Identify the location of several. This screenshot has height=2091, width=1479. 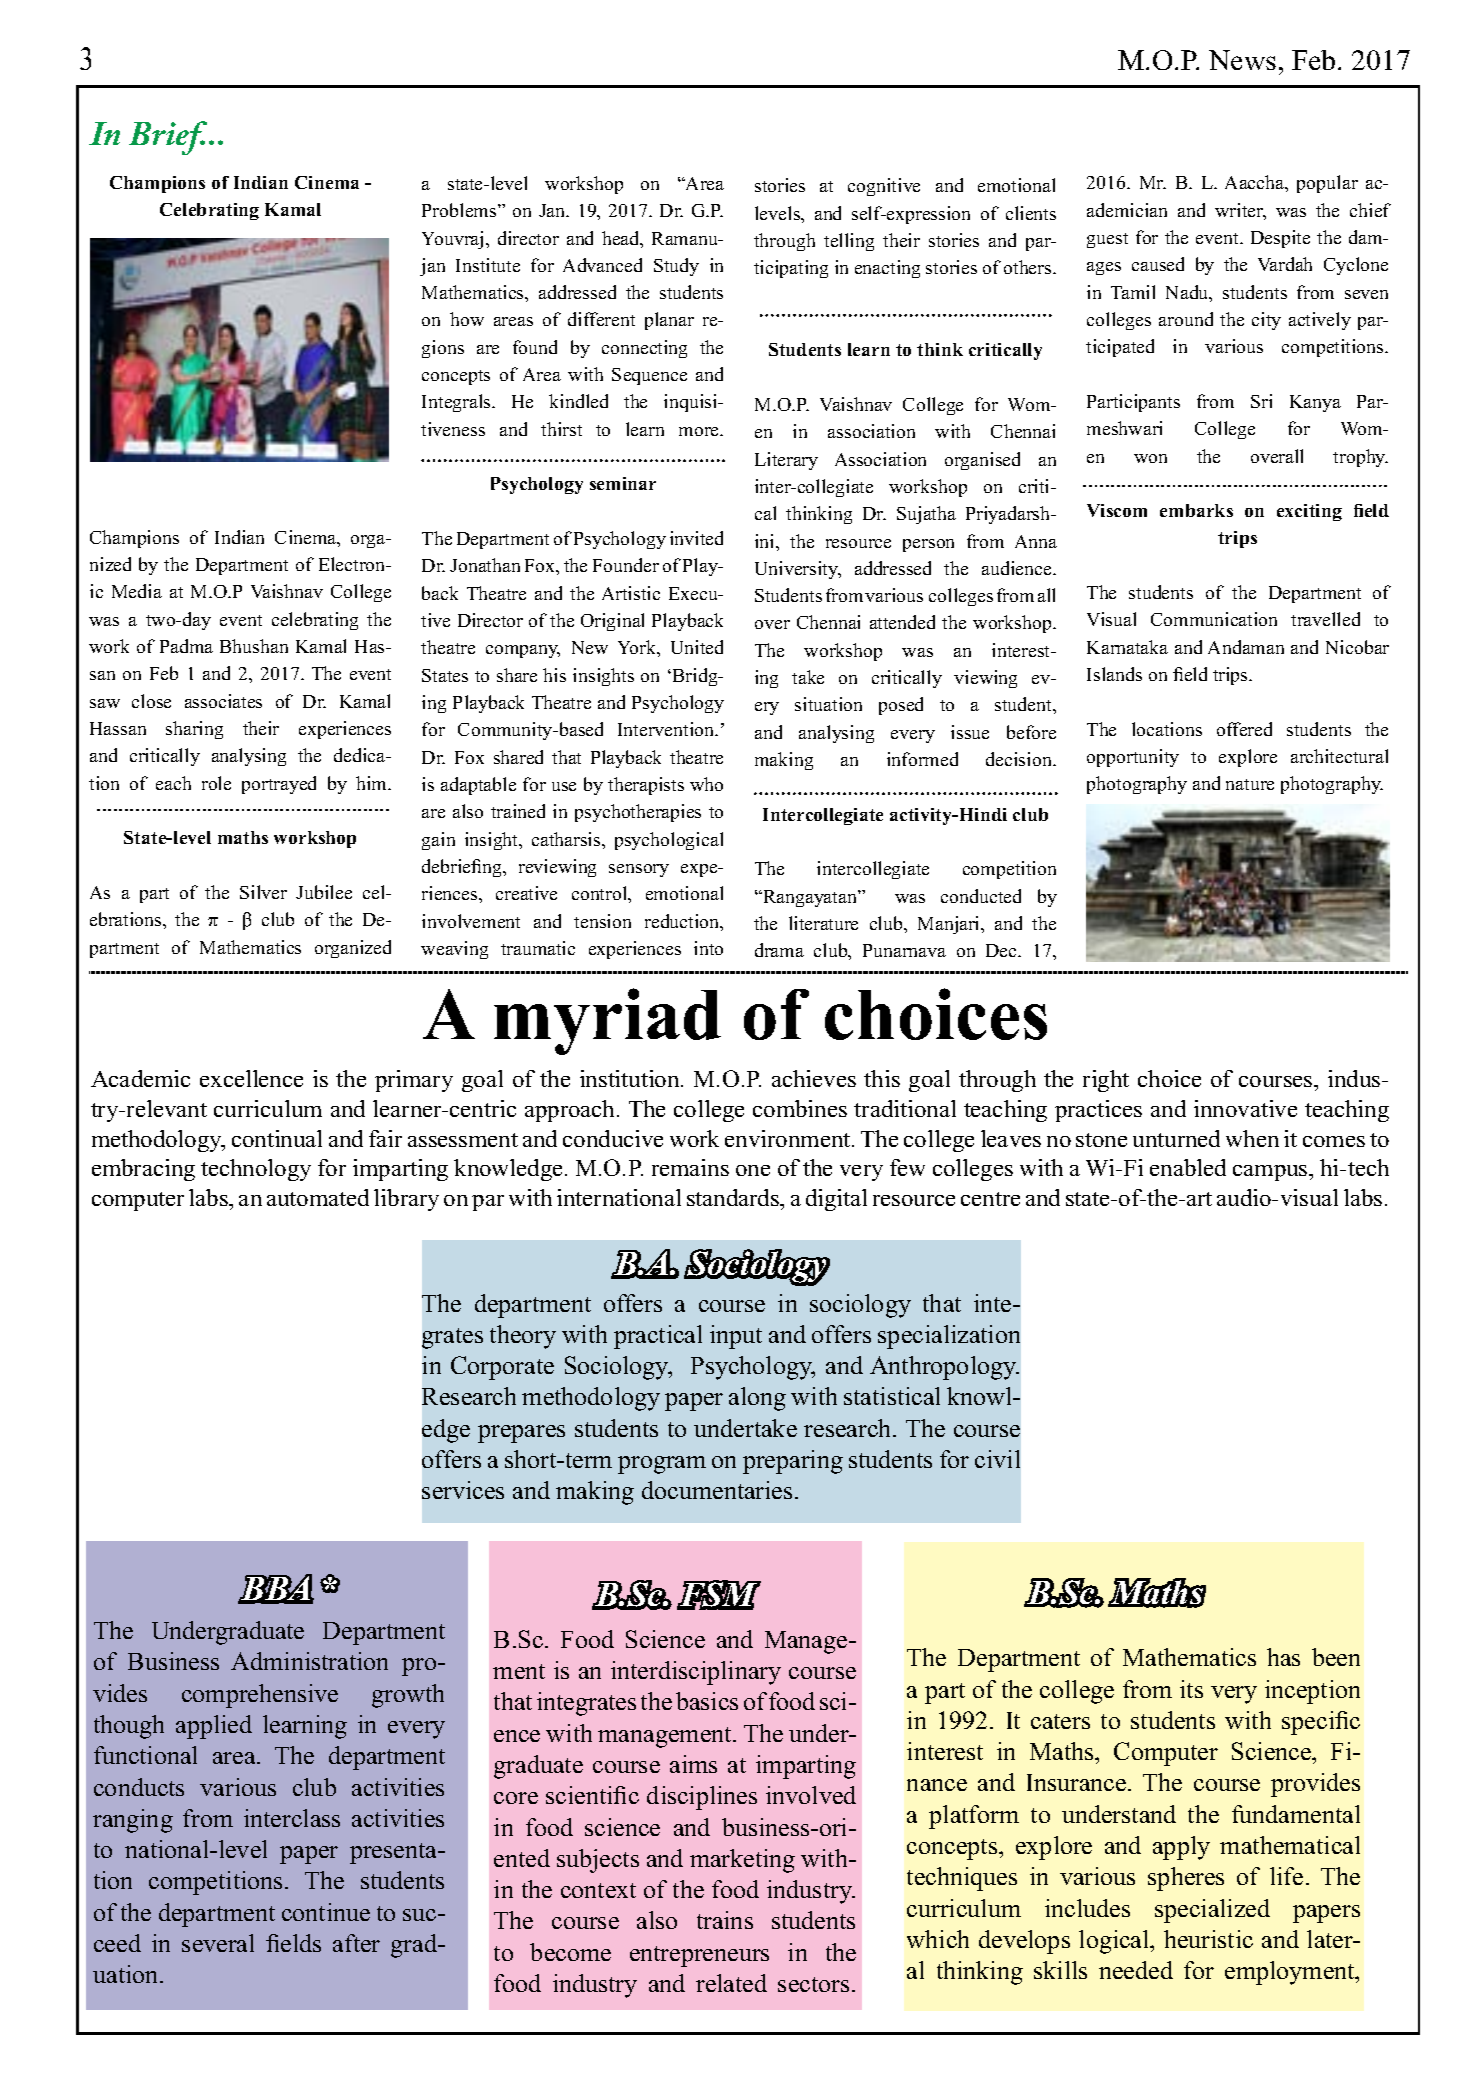
(218, 1943).
